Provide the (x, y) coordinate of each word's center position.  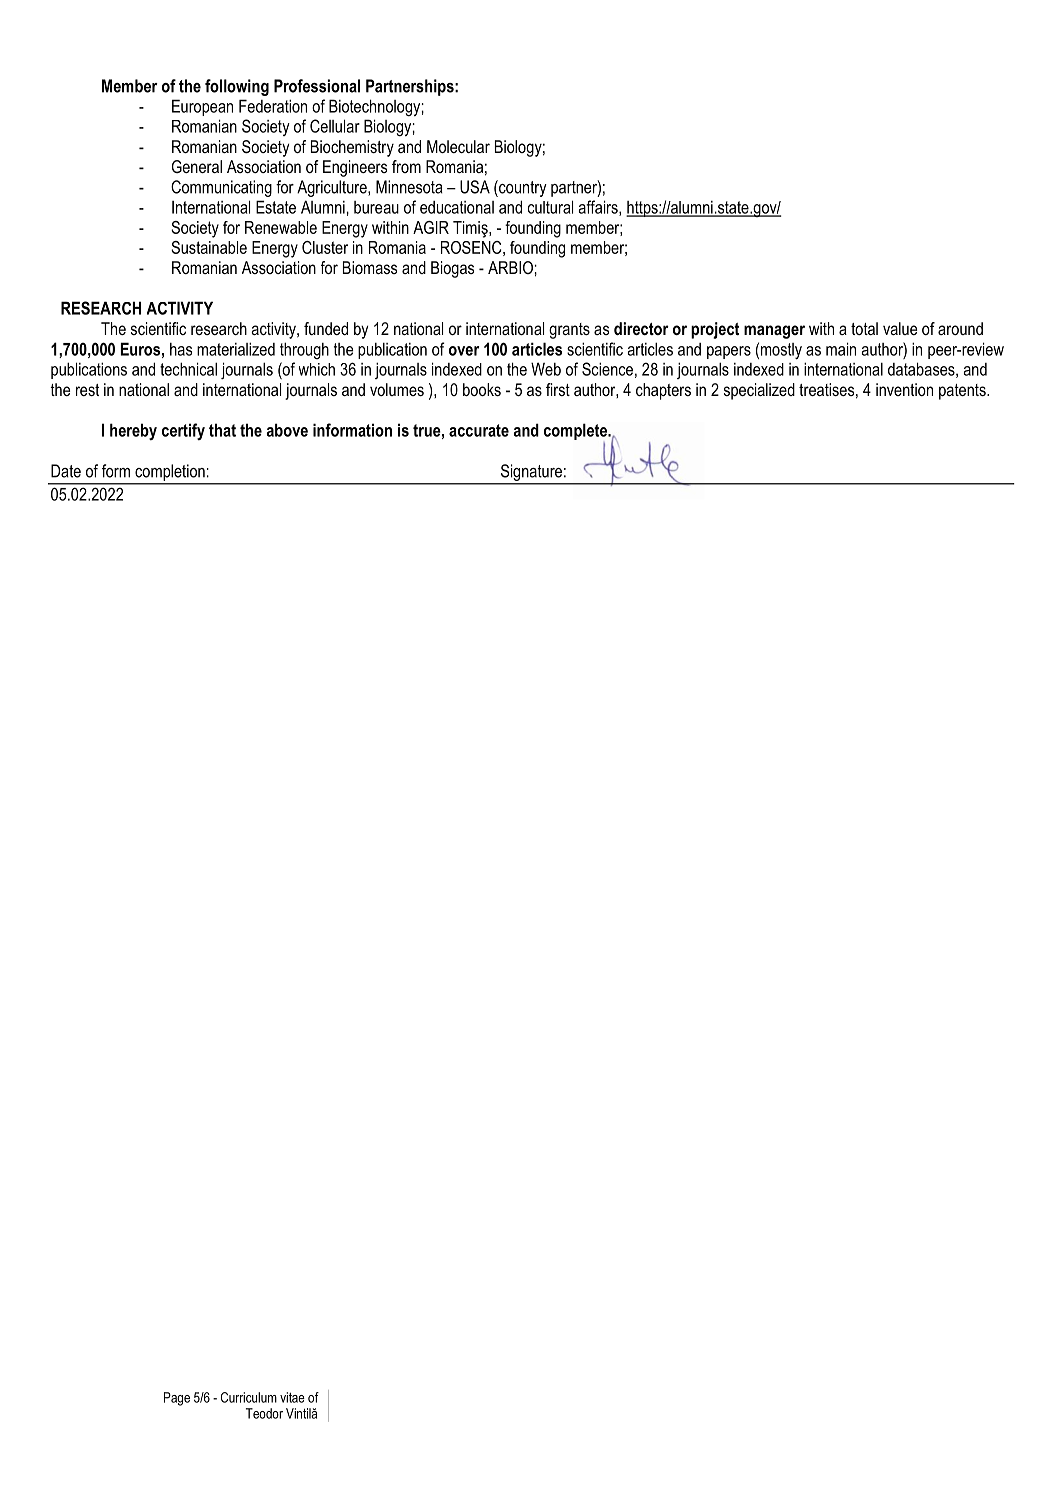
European (202, 107)
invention (904, 389)
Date (66, 471)
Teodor (264, 1413)
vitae (292, 1397)
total (864, 328)
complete (576, 433)
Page (177, 1399)
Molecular (458, 146)
